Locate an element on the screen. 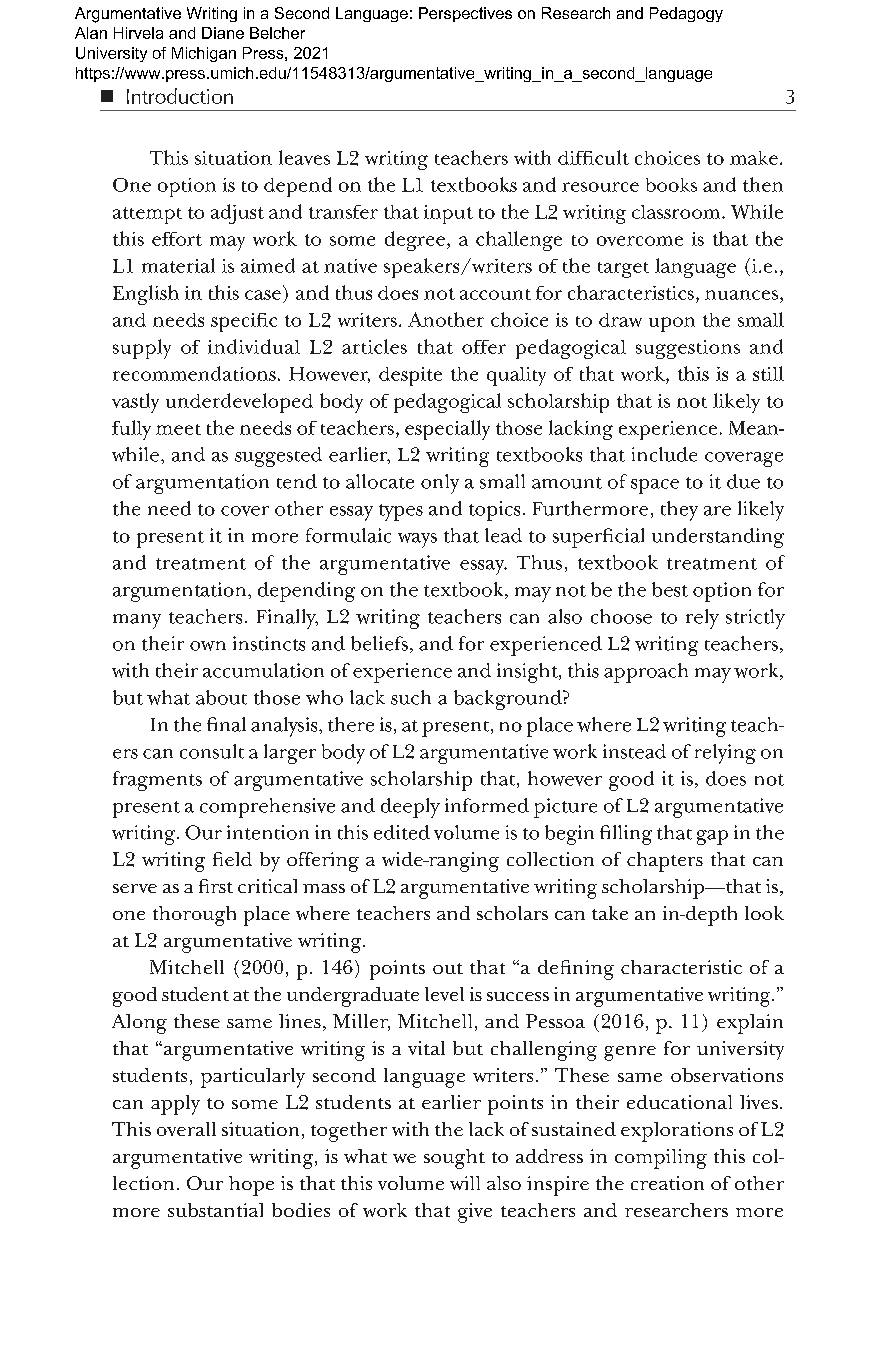 Image resolution: width=896 pixels, height=1345 pixels. Pedagogy is located at coordinates (686, 14).
